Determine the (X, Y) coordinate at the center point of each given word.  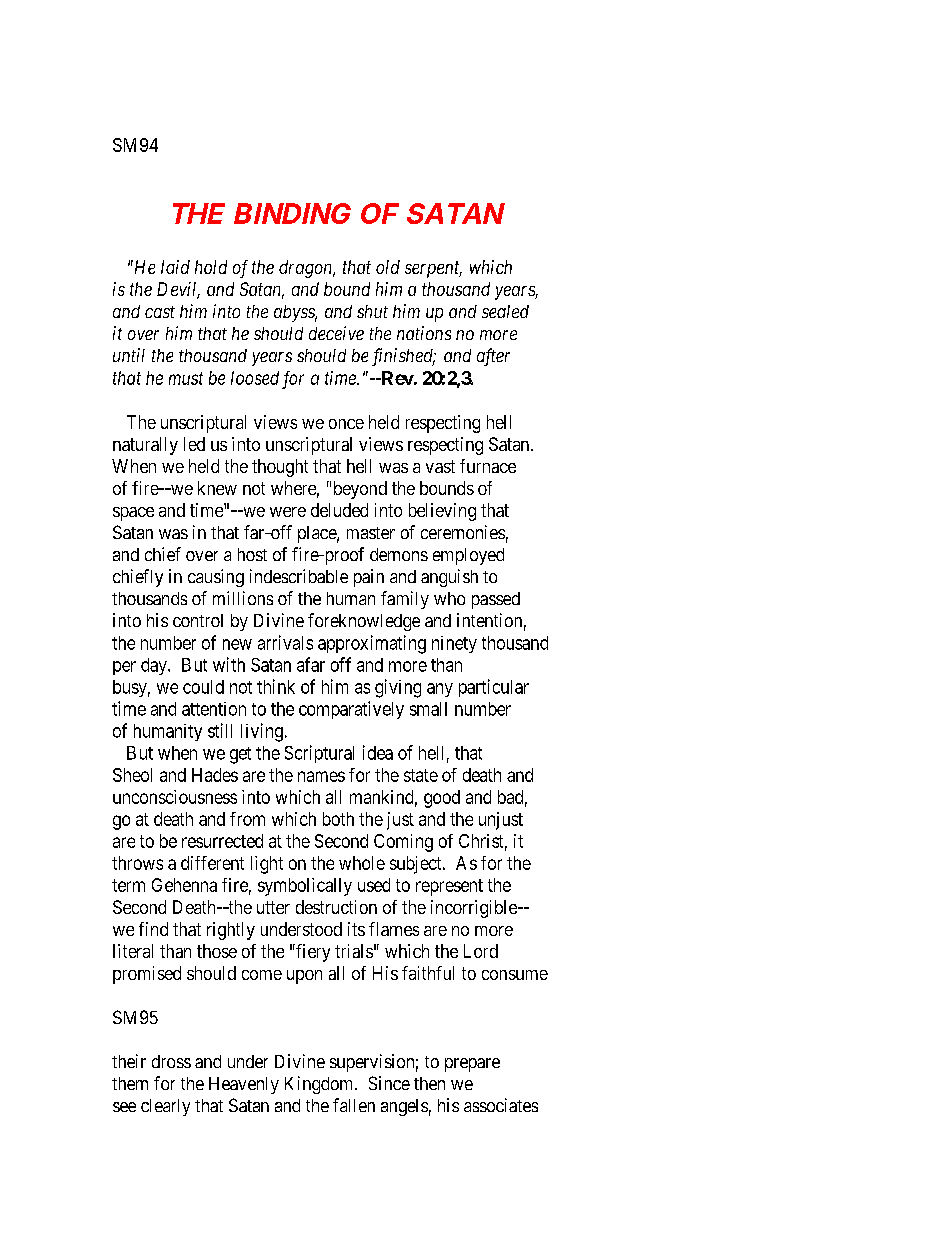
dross (171, 1061)
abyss (295, 313)
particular (494, 688)
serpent (433, 269)
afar (311, 664)
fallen (354, 1105)
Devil (178, 290)
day (155, 666)
